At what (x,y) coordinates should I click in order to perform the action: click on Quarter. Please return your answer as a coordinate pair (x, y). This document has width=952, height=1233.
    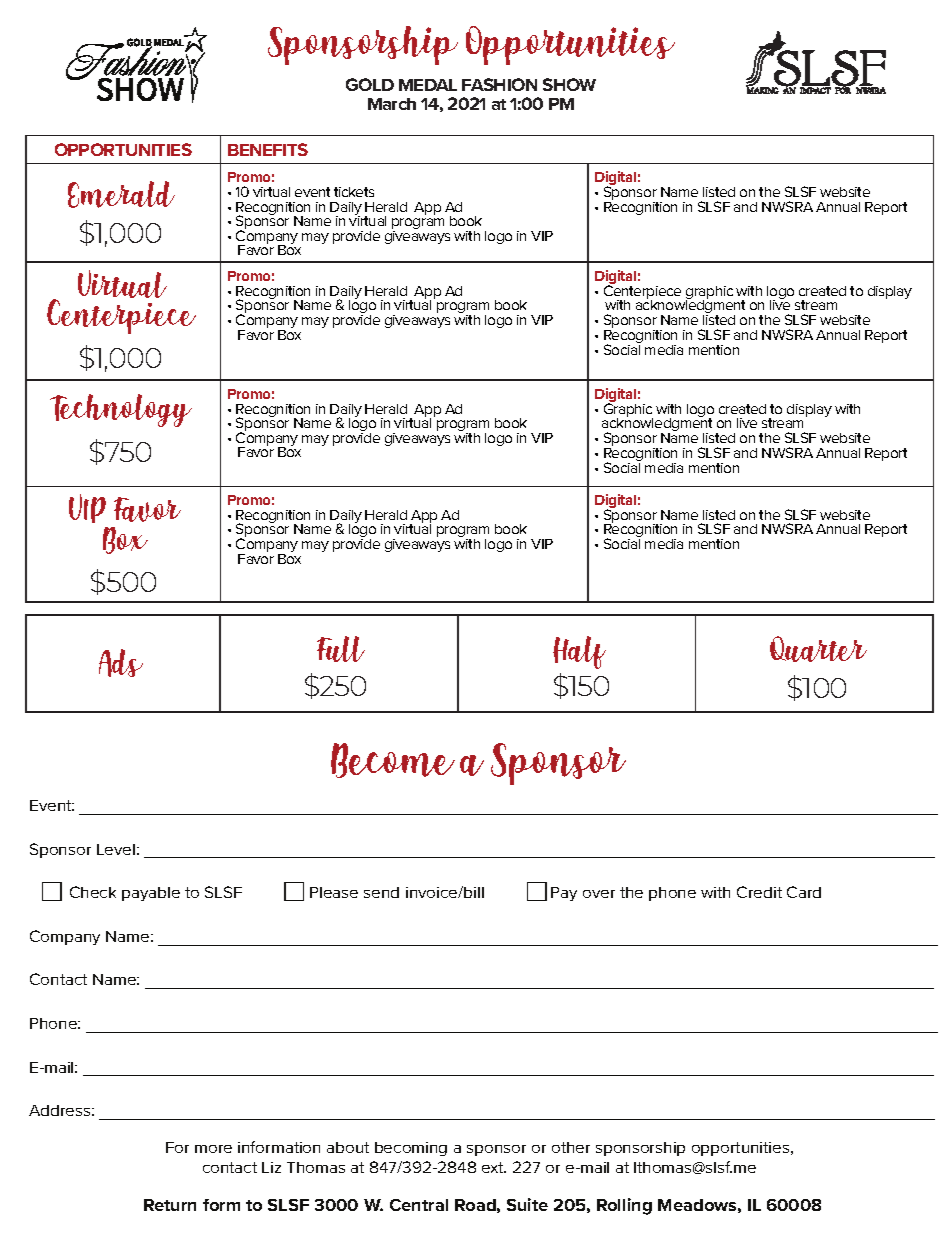
    Looking at the image, I should click on (818, 649).
